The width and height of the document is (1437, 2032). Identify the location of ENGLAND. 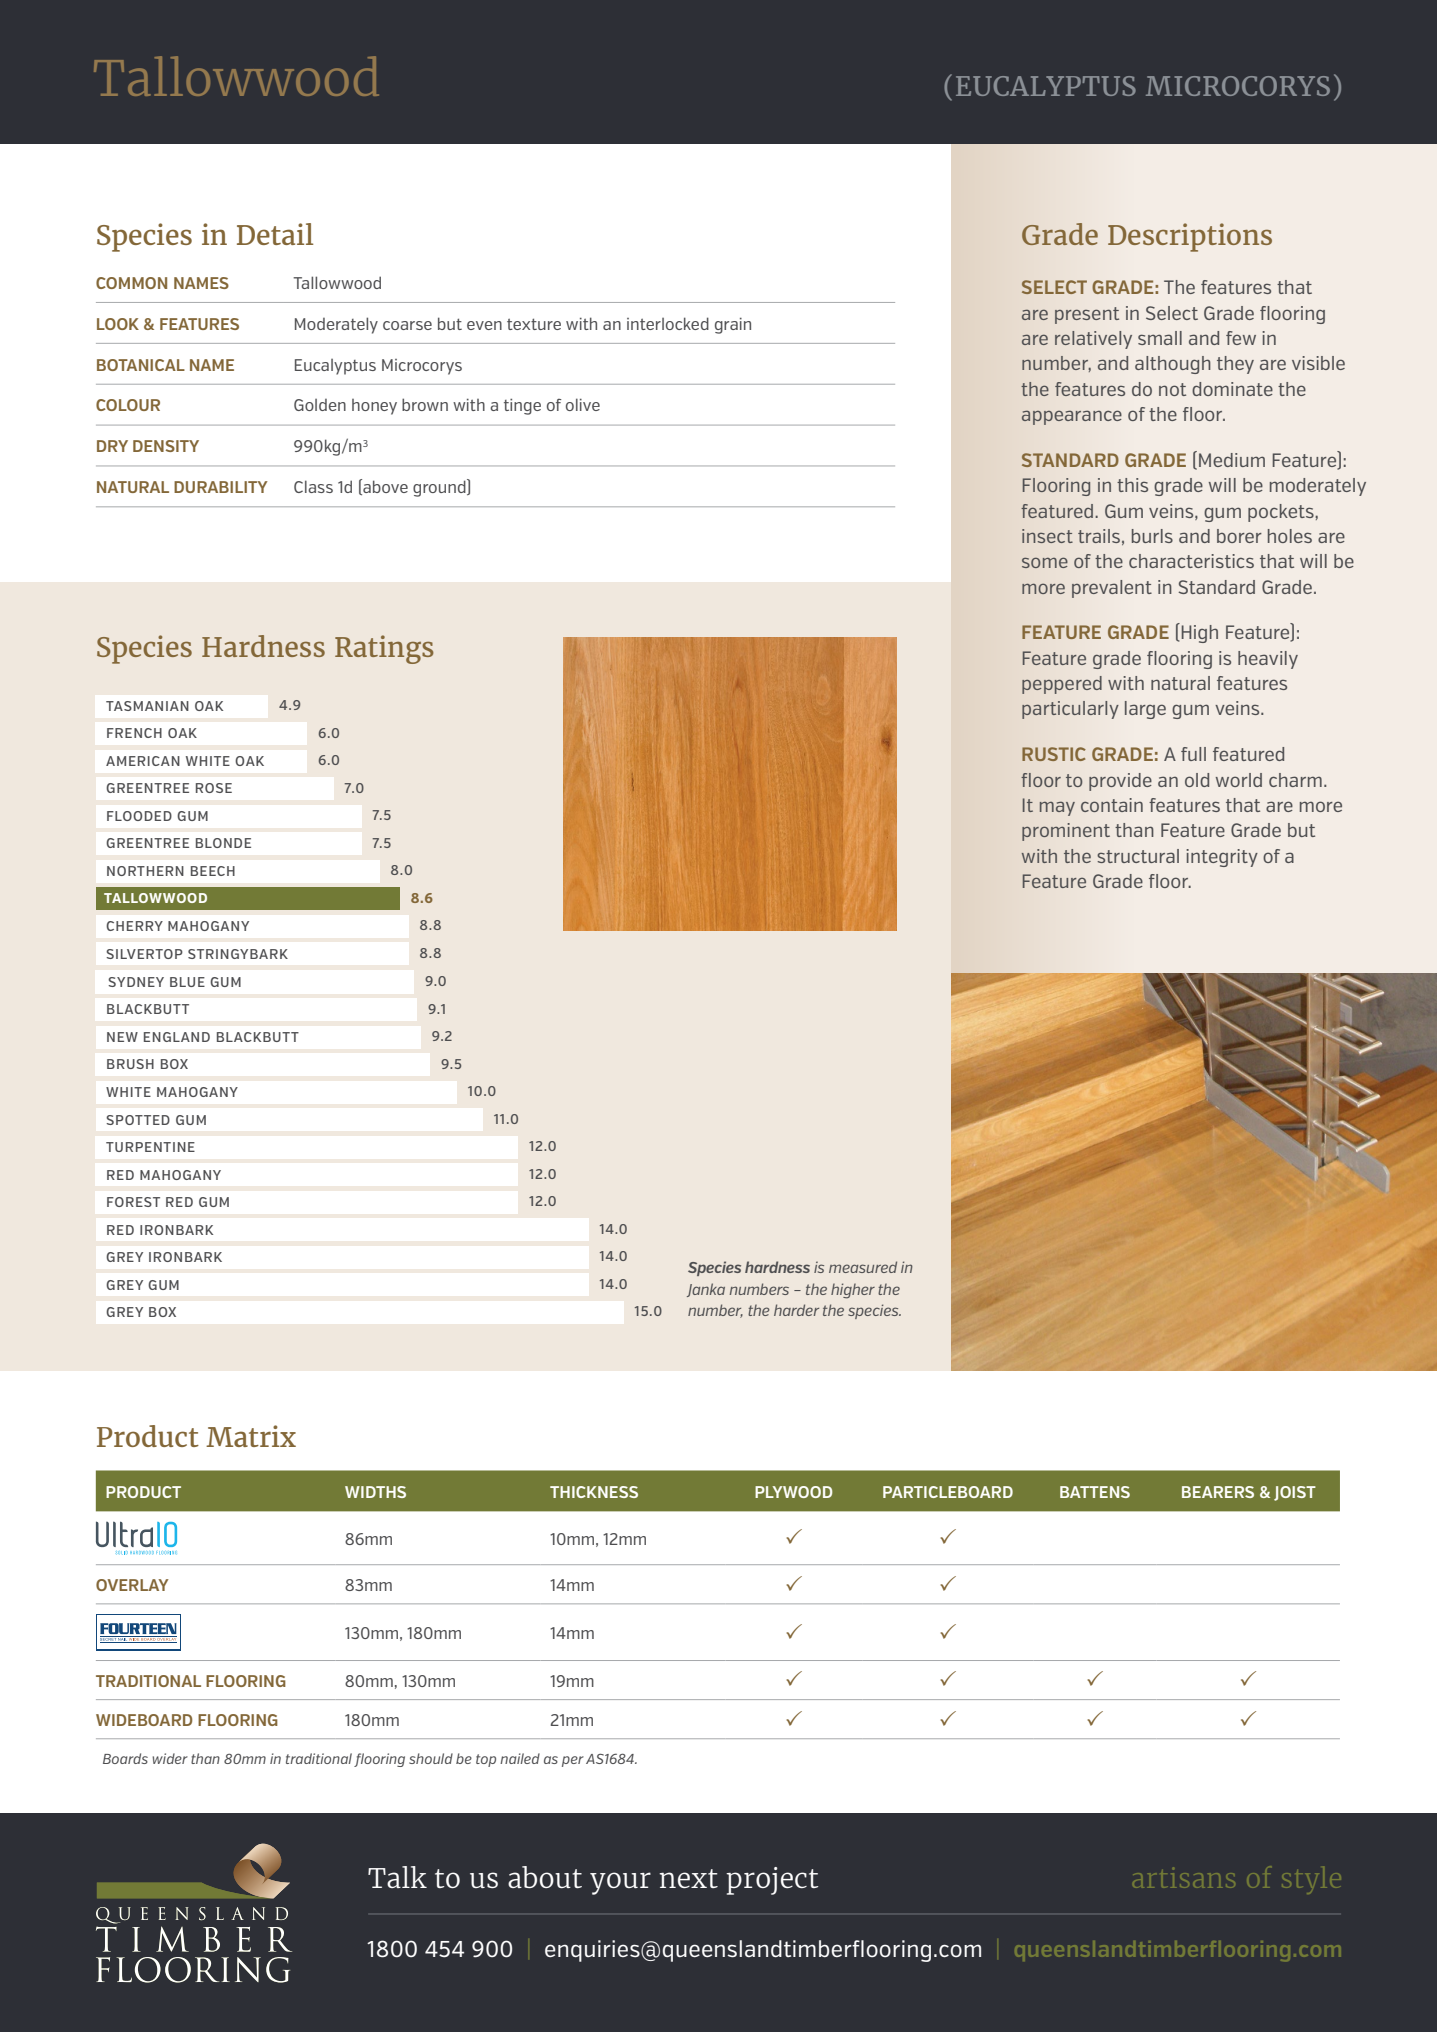
(177, 1037).
